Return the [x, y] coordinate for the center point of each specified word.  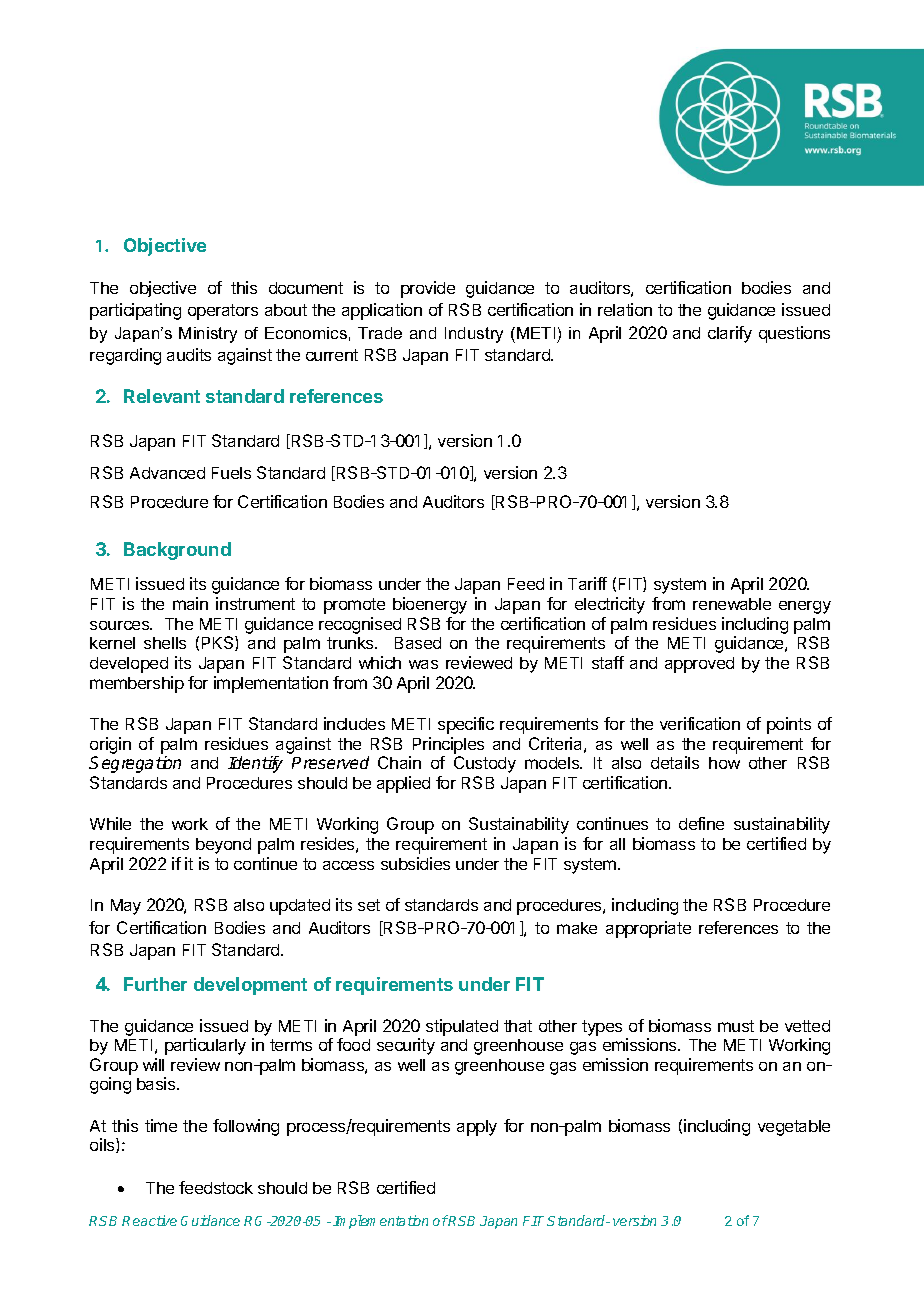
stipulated [462, 1027]
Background [177, 551]
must [736, 1026]
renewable [732, 604]
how [724, 763]
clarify [730, 334]
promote [354, 606]
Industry [474, 335]
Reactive [149, 1220]
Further [155, 984]
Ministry [208, 335]
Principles [448, 745]
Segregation [135, 764]
